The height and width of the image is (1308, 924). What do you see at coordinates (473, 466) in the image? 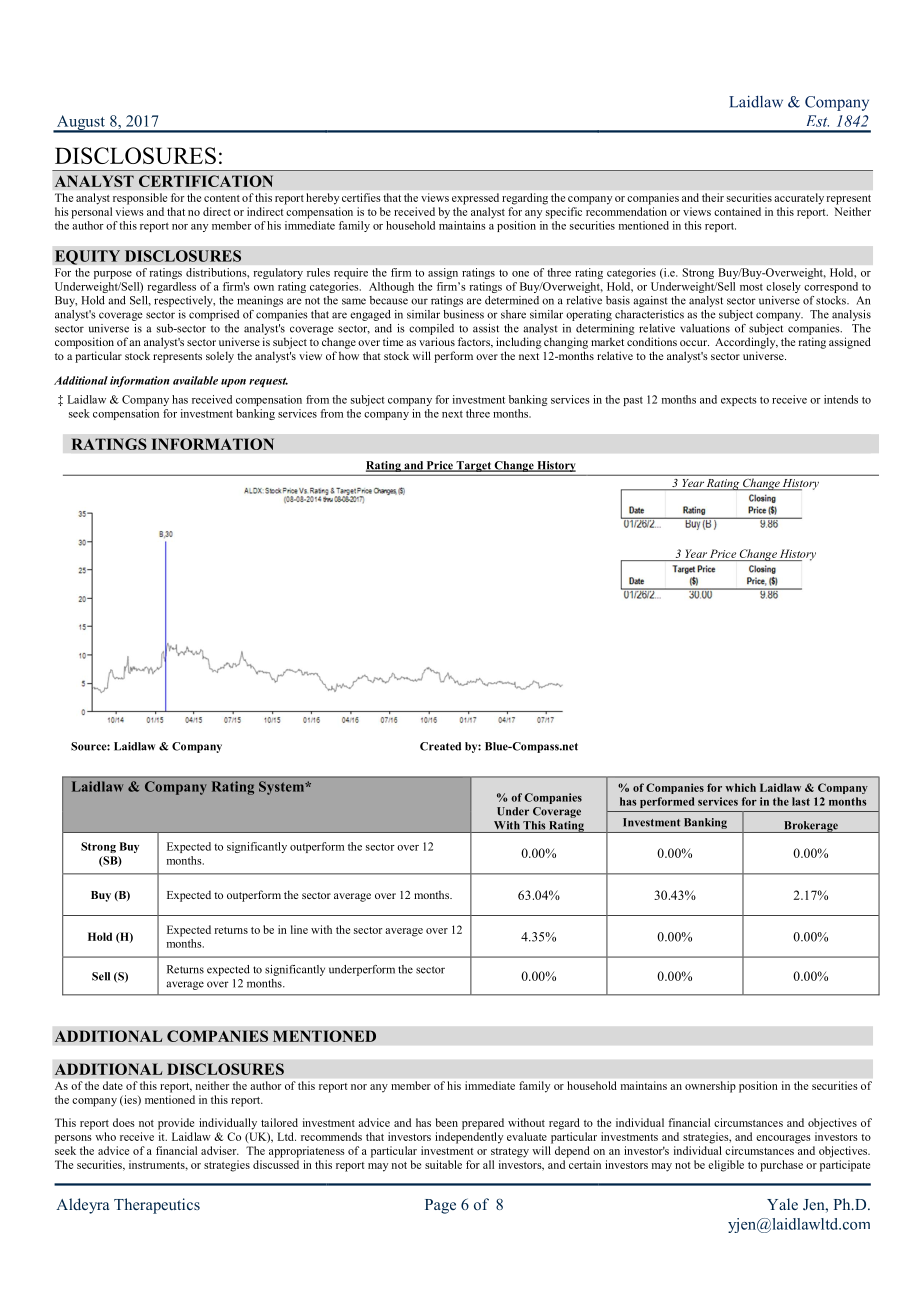
I see `Target` at bounding box center [473, 466].
